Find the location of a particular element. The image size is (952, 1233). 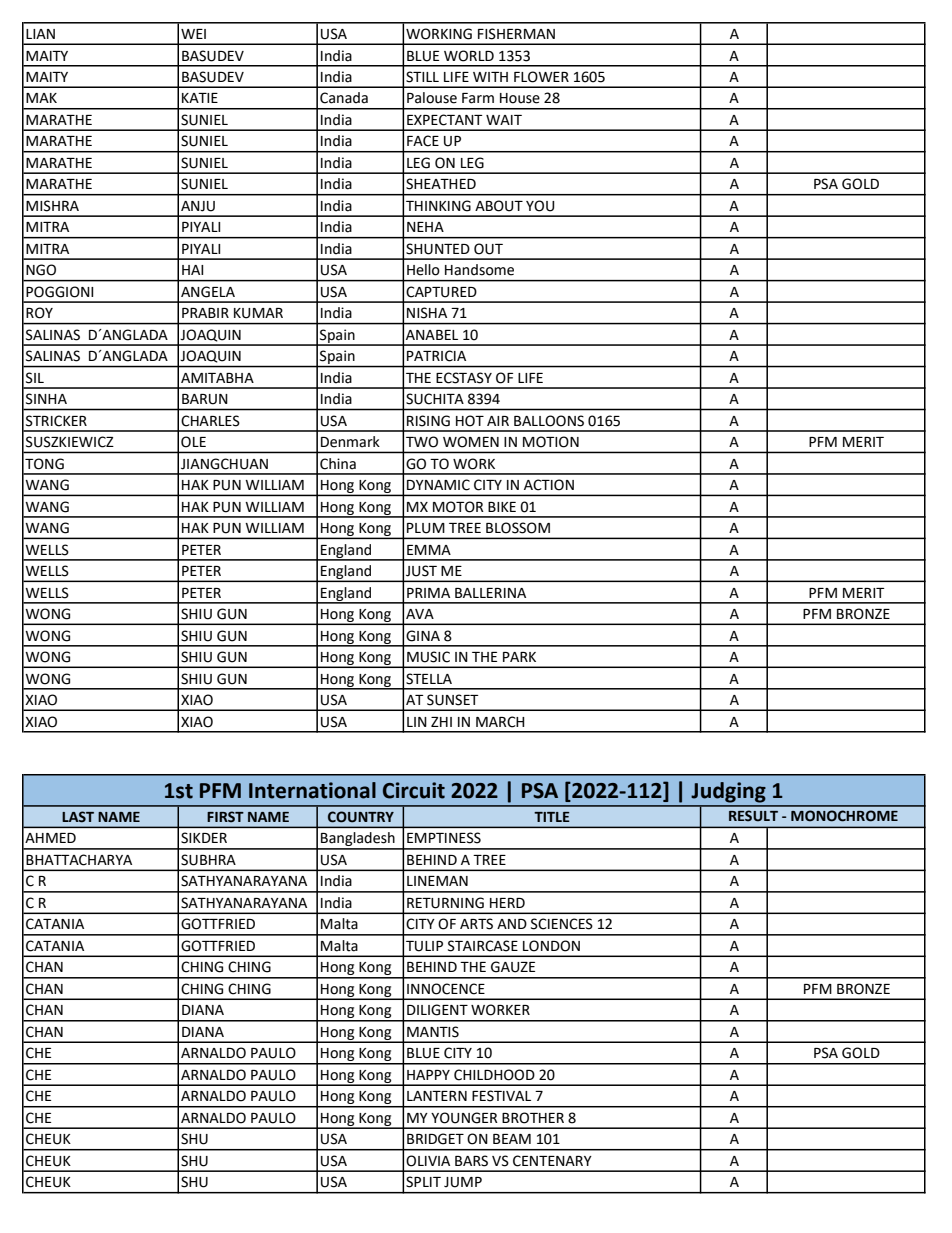

STILL is located at coordinates (422, 77).
